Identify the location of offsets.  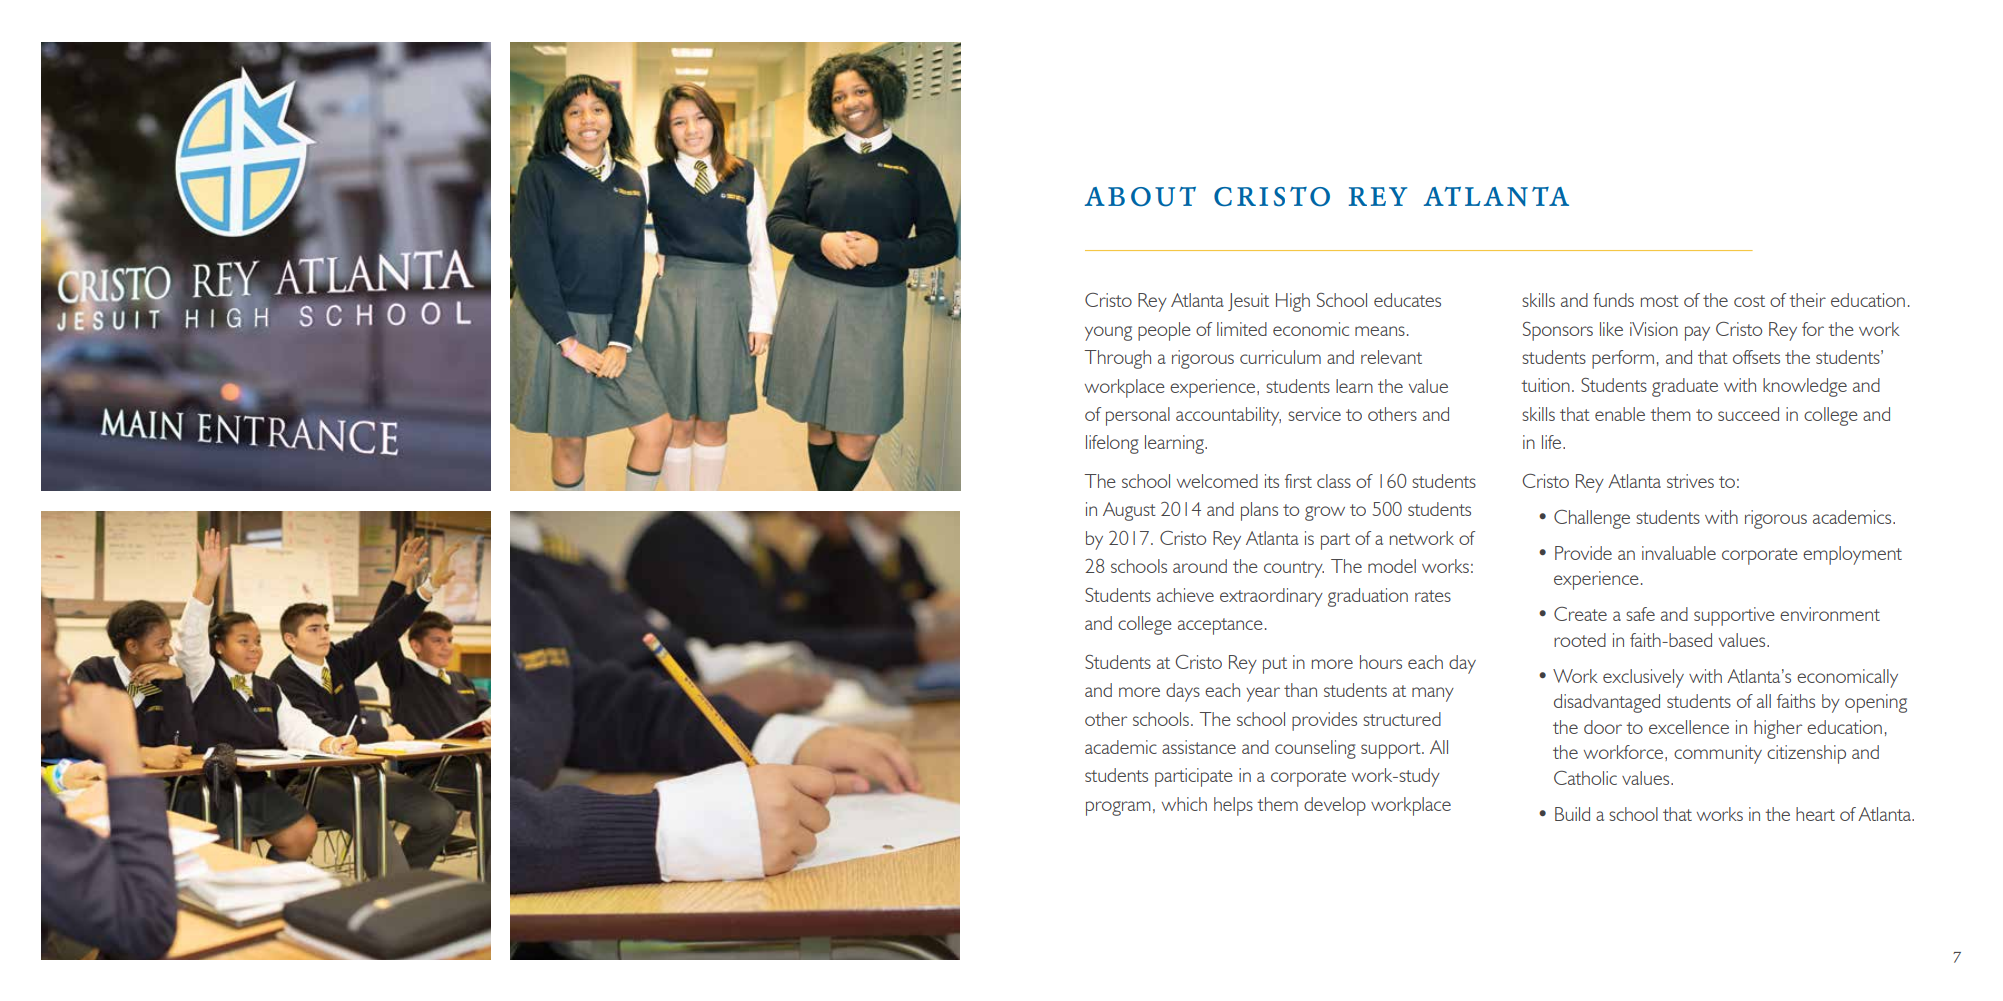
(1756, 357).
